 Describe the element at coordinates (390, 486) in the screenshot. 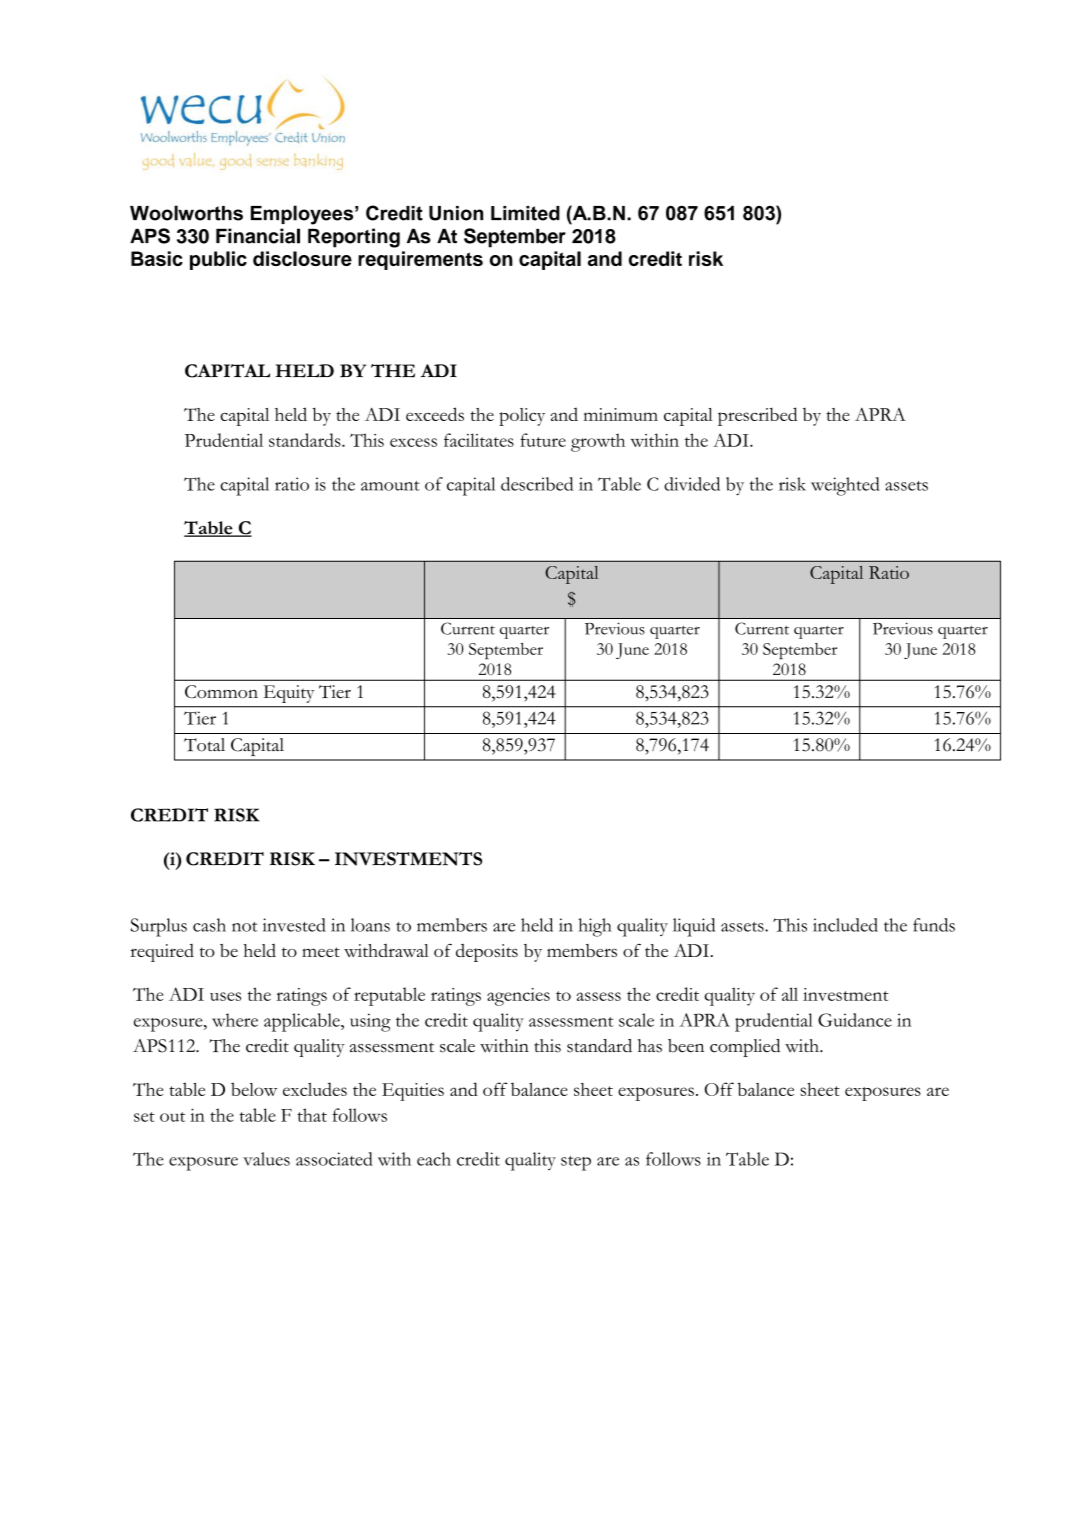

I see `amount` at that location.
